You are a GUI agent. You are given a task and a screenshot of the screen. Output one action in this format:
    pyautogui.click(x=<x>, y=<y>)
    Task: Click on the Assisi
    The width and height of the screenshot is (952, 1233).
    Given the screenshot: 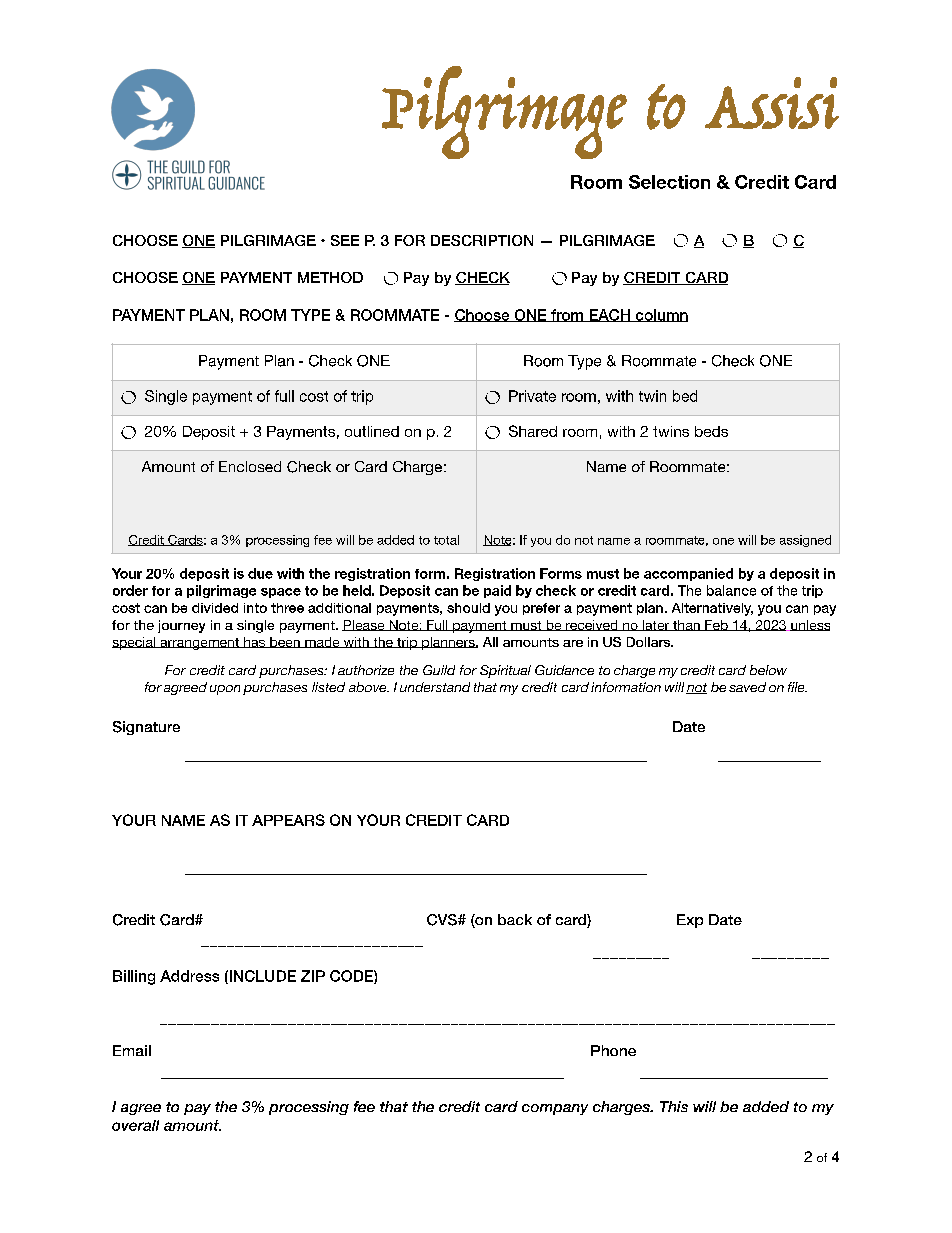 What is the action you would take?
    pyautogui.click(x=772, y=103)
